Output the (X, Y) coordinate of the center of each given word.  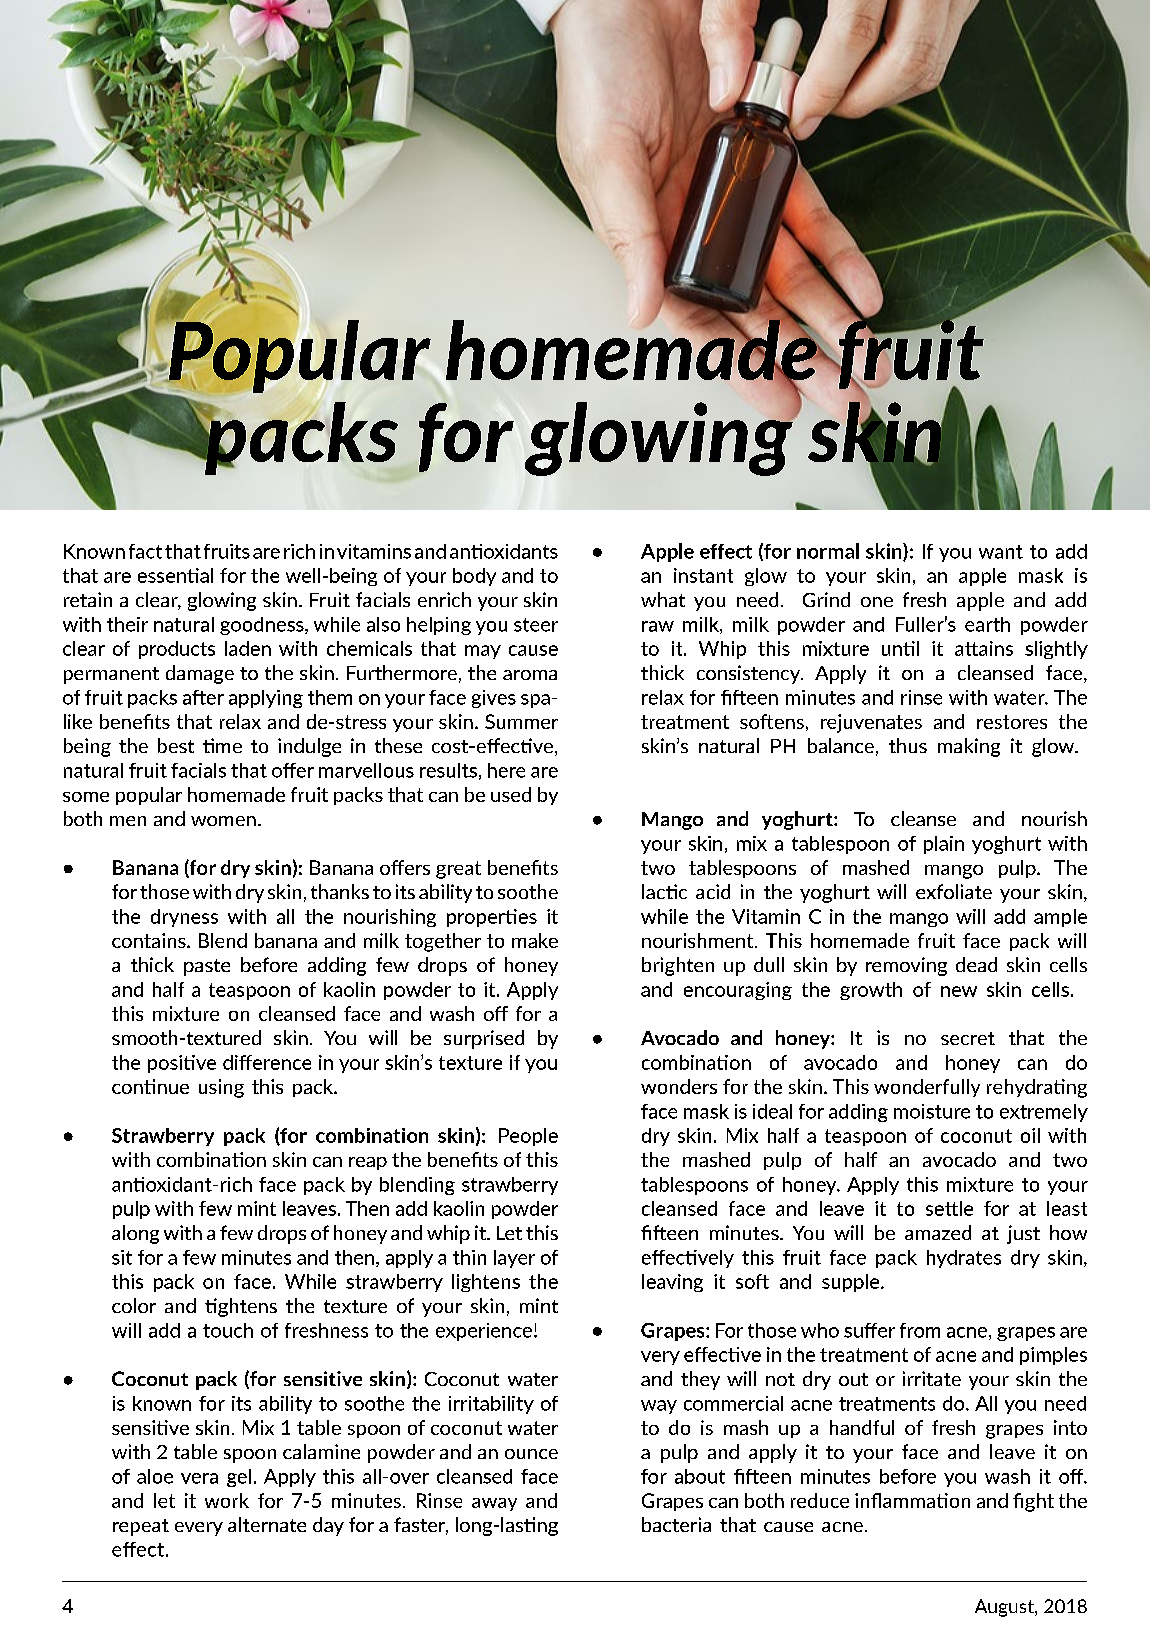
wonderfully (927, 1088)
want (1001, 552)
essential (175, 575)
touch (228, 1330)
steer (536, 625)
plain (944, 845)
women (223, 821)
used (511, 794)
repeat (141, 1527)
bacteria (676, 1524)
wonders (679, 1086)
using (221, 1088)
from (920, 1330)
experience (484, 1332)
